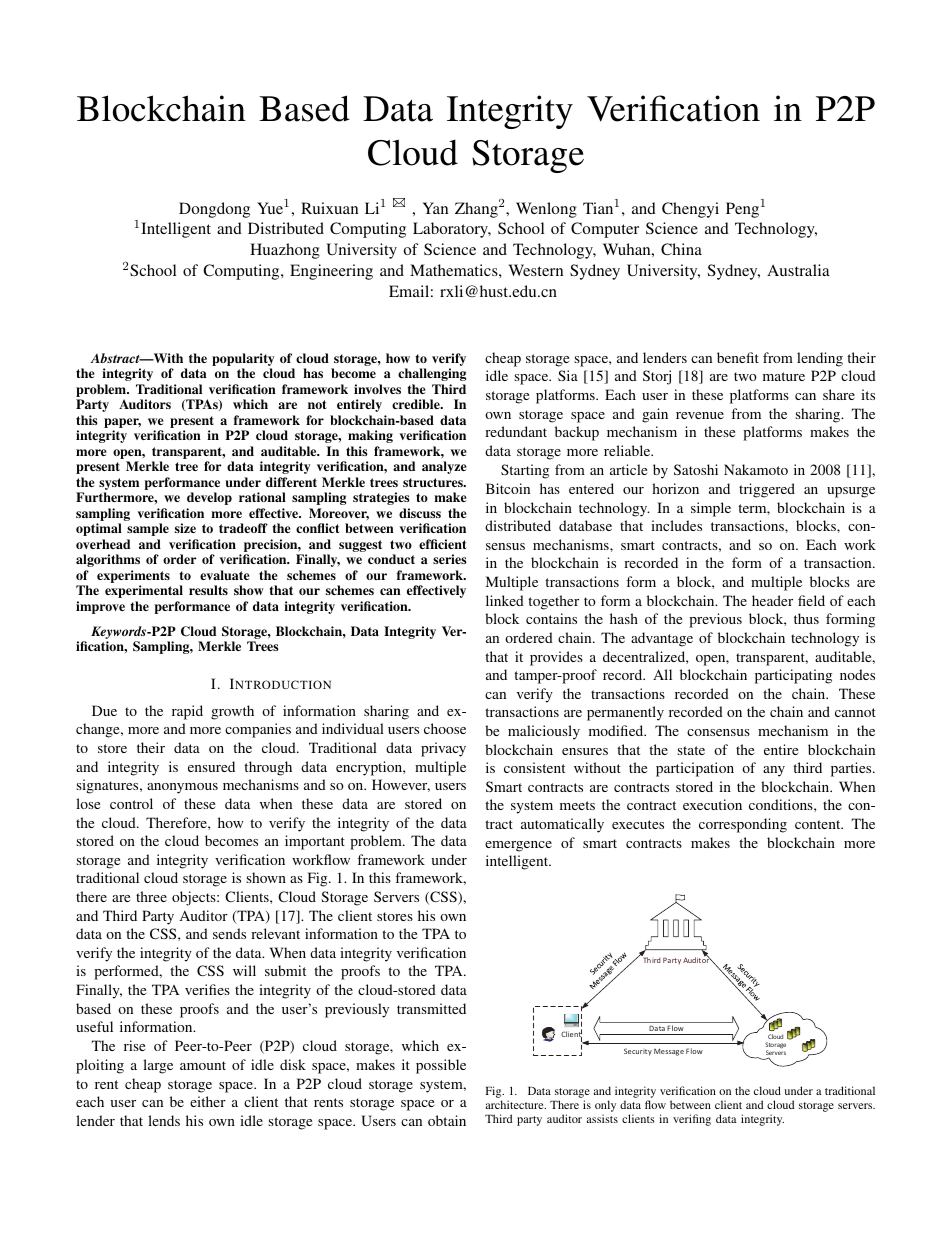 The image size is (952, 1233). Describe the element at coordinates (798, 270) in the screenshot. I see `Australia` at that location.
